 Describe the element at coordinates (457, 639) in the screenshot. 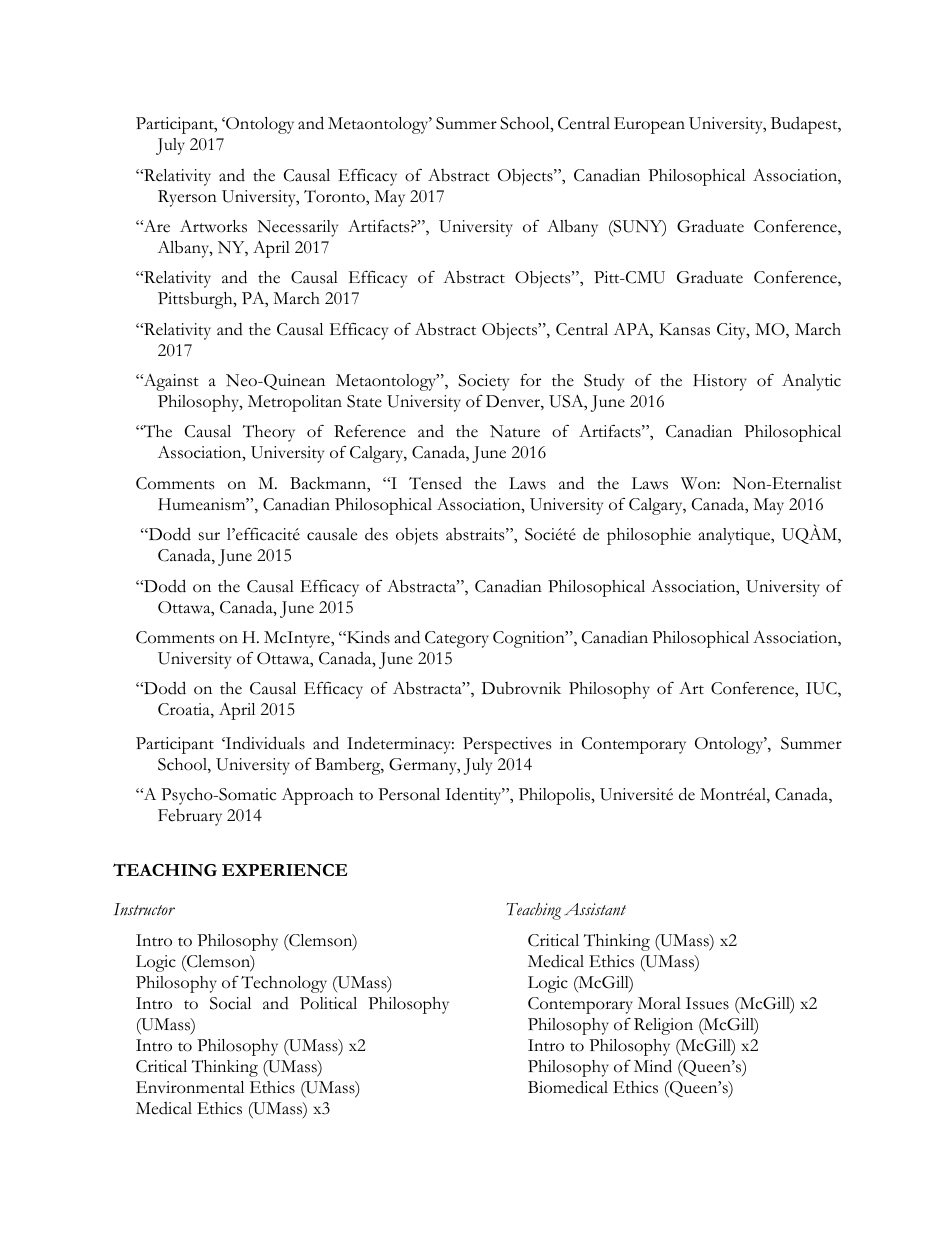

I see `Category` at that location.
